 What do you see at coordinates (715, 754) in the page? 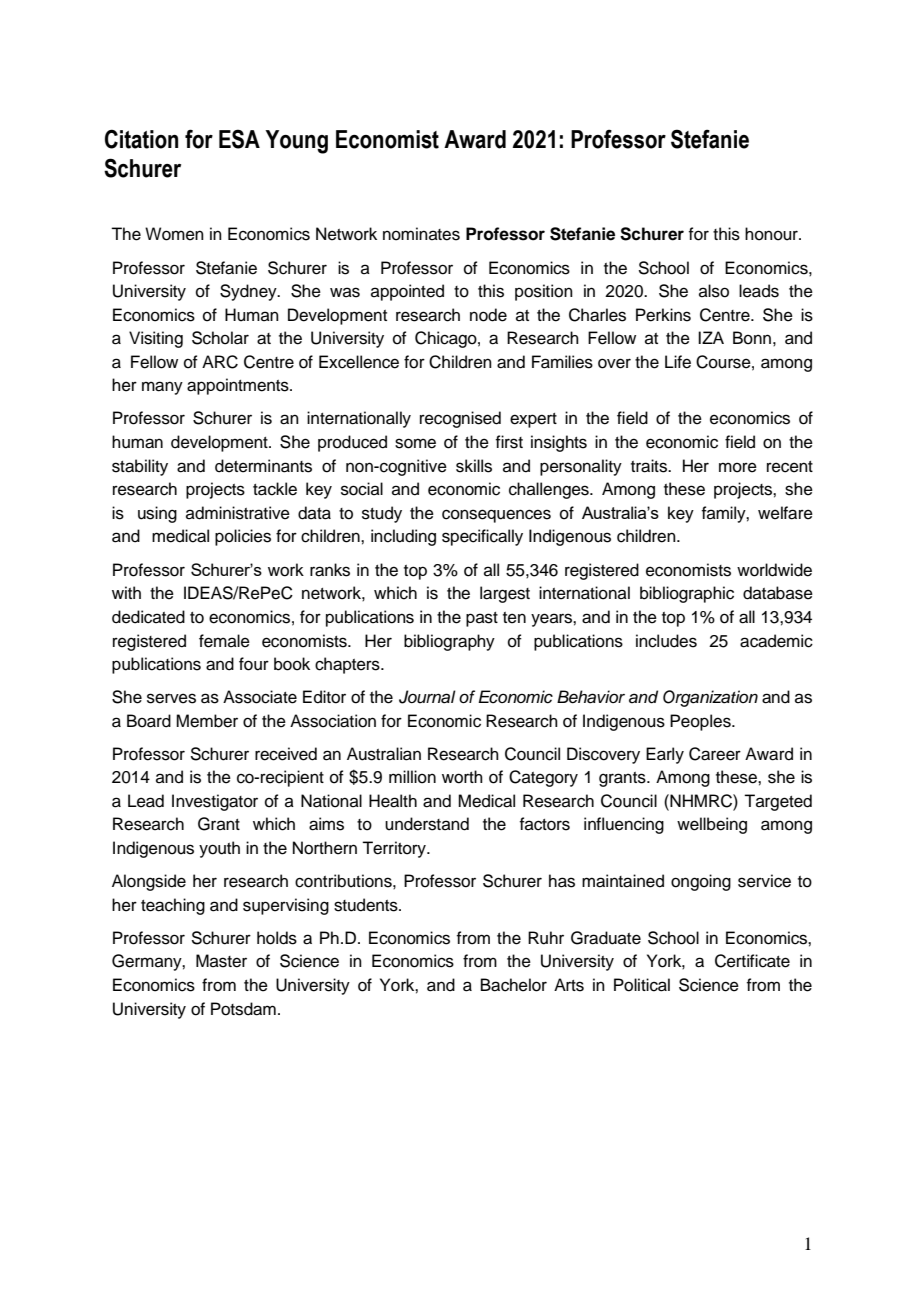
I see `Career` at bounding box center [715, 754].
